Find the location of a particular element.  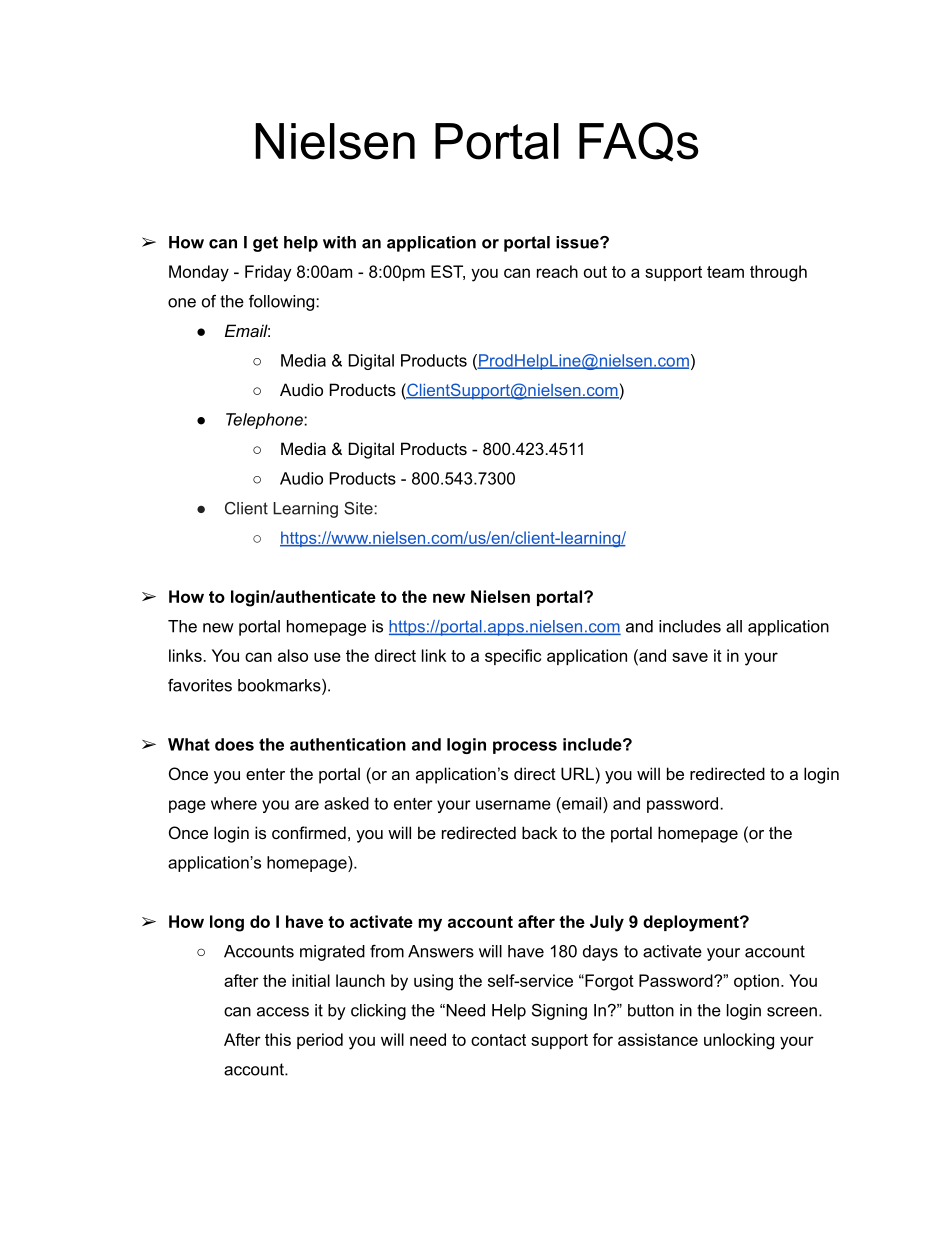

EST is located at coordinates (448, 272).
